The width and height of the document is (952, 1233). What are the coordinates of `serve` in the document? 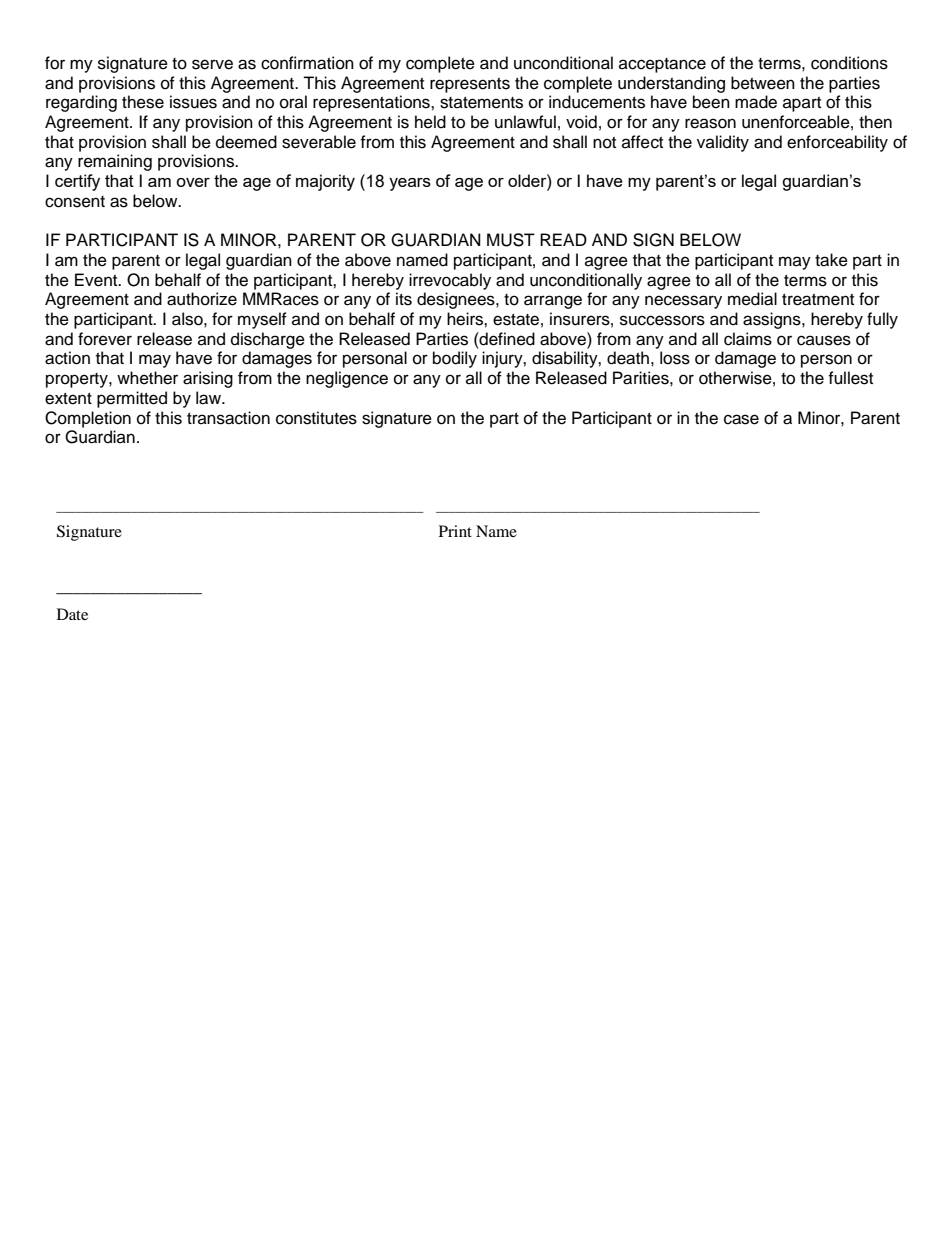 It's located at (212, 64).
